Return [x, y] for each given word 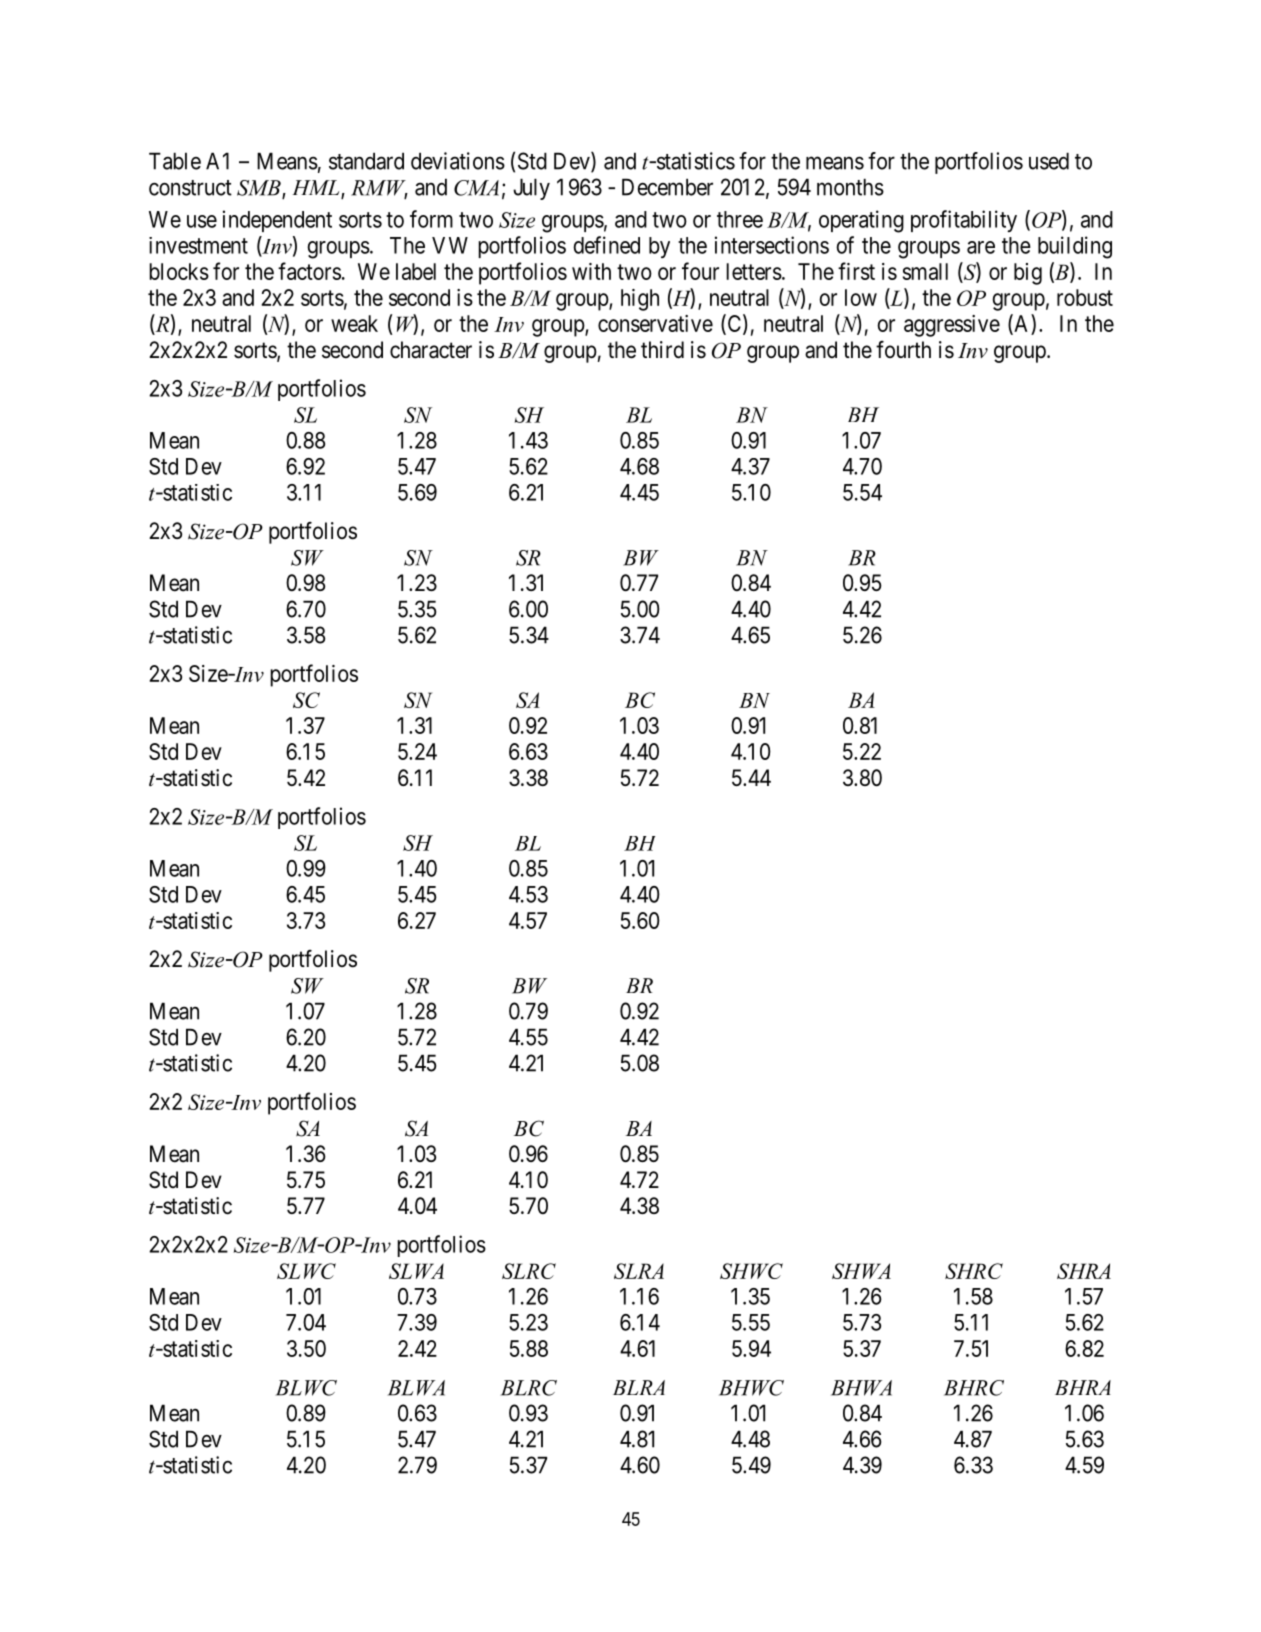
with [591, 271]
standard [366, 161]
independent [277, 221]
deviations [458, 161]
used [1049, 161]
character [431, 350]
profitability [964, 221]
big [1028, 274]
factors [309, 271]
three [740, 219]
